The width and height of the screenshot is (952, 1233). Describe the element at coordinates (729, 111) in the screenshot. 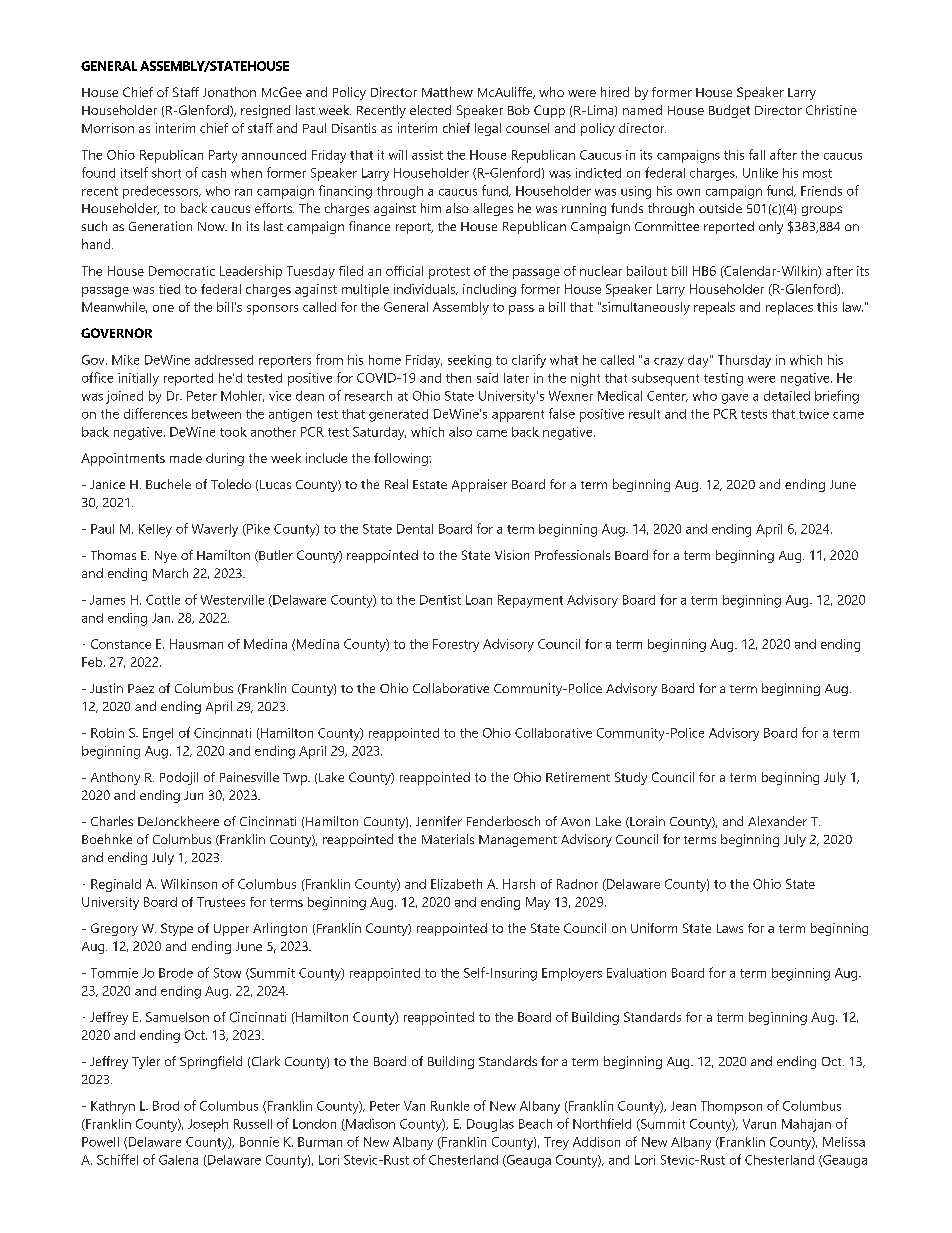

I see `Budget` at that location.
